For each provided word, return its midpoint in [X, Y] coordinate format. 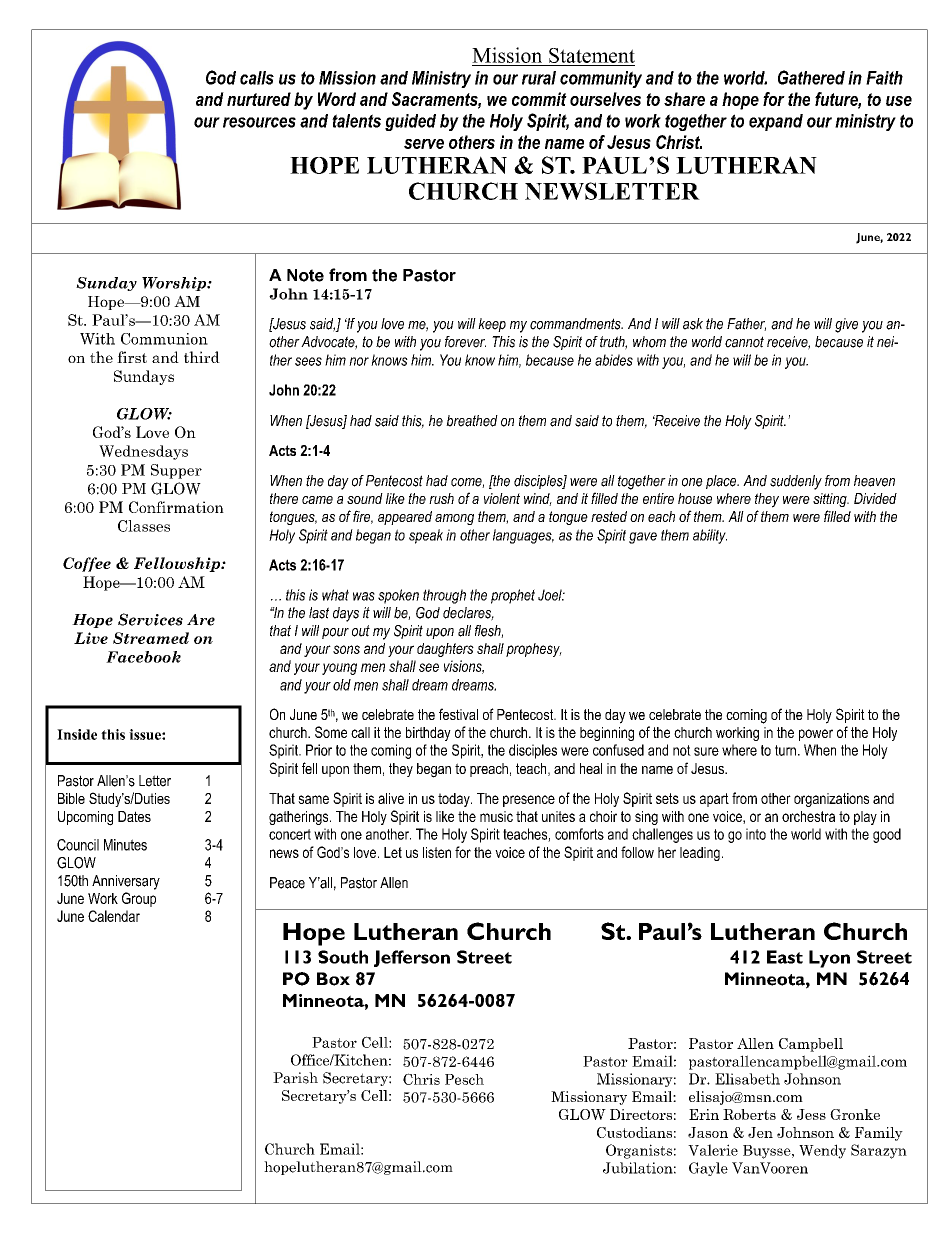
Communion [164, 339]
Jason [708, 1132]
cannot [744, 342]
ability [710, 536]
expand [776, 122]
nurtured [259, 99]
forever [465, 342]
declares [468, 614]
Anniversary [126, 882]
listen [437, 852]
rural [539, 78]
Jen [760, 1132]
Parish [295, 1078]
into [756, 834]
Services [150, 619]
